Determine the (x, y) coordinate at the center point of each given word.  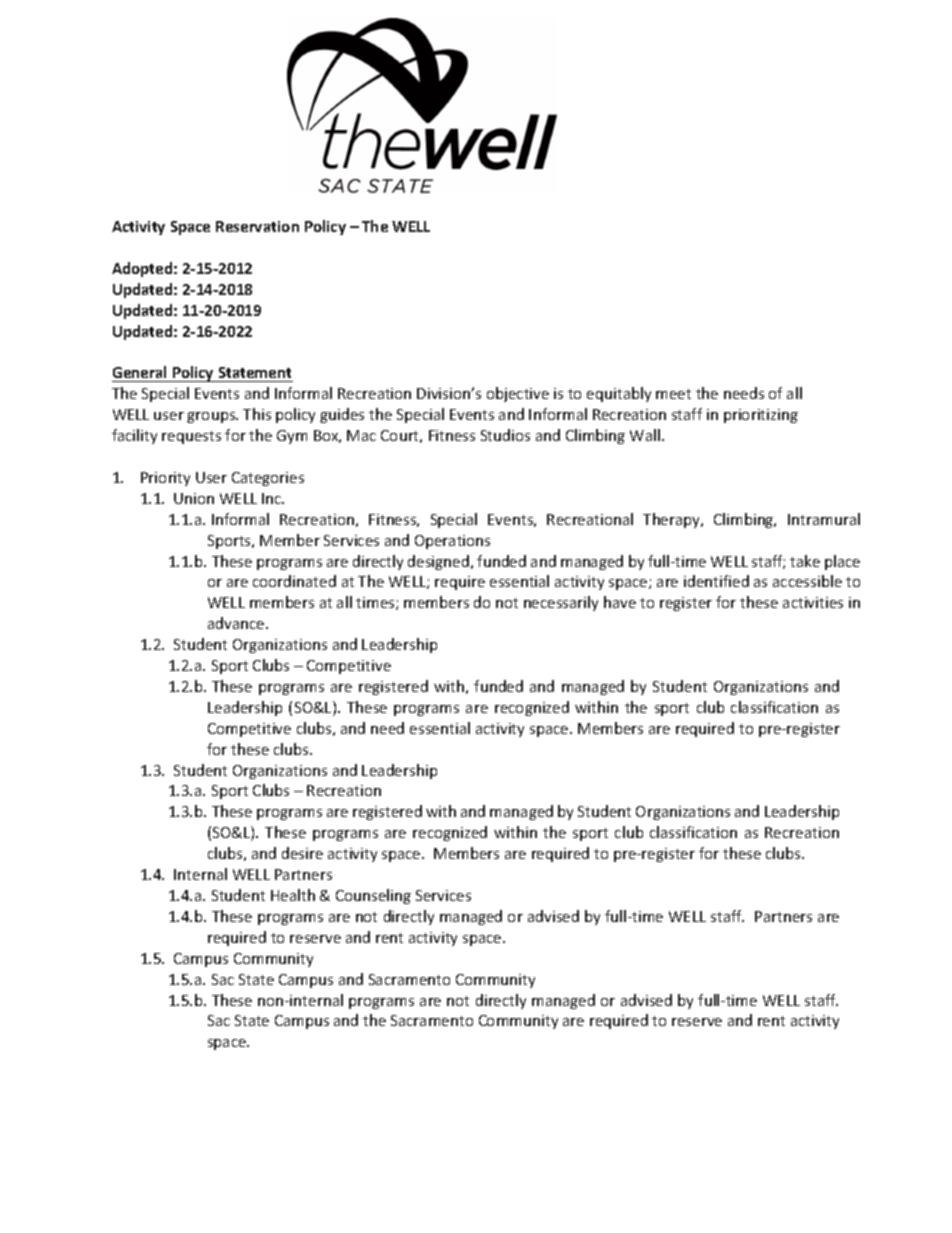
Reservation (257, 226)
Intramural (824, 519)
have (620, 602)
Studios (505, 435)
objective (518, 394)
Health (293, 895)
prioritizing (761, 416)
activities (813, 602)
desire (302, 853)
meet (673, 394)
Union (194, 498)
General (141, 374)
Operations (452, 542)
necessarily (561, 603)
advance (237, 623)
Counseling (373, 896)
